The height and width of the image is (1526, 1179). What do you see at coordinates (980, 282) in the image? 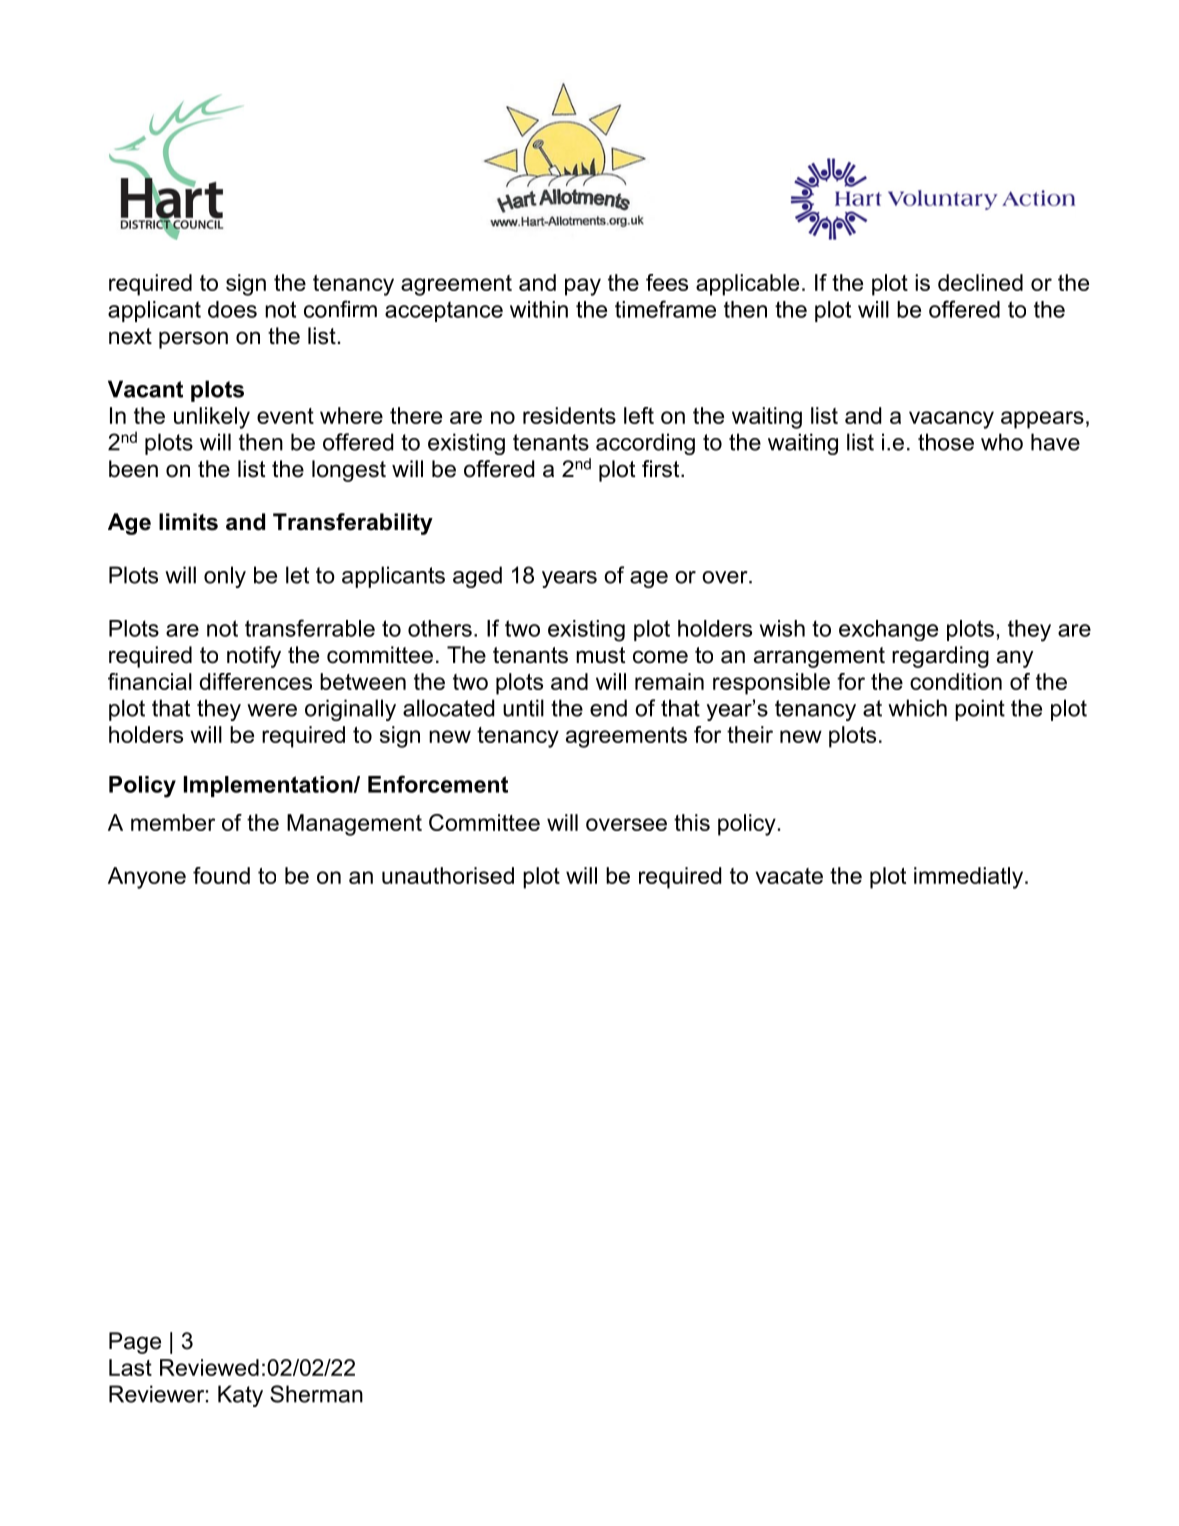
I see `declined` at bounding box center [980, 282].
